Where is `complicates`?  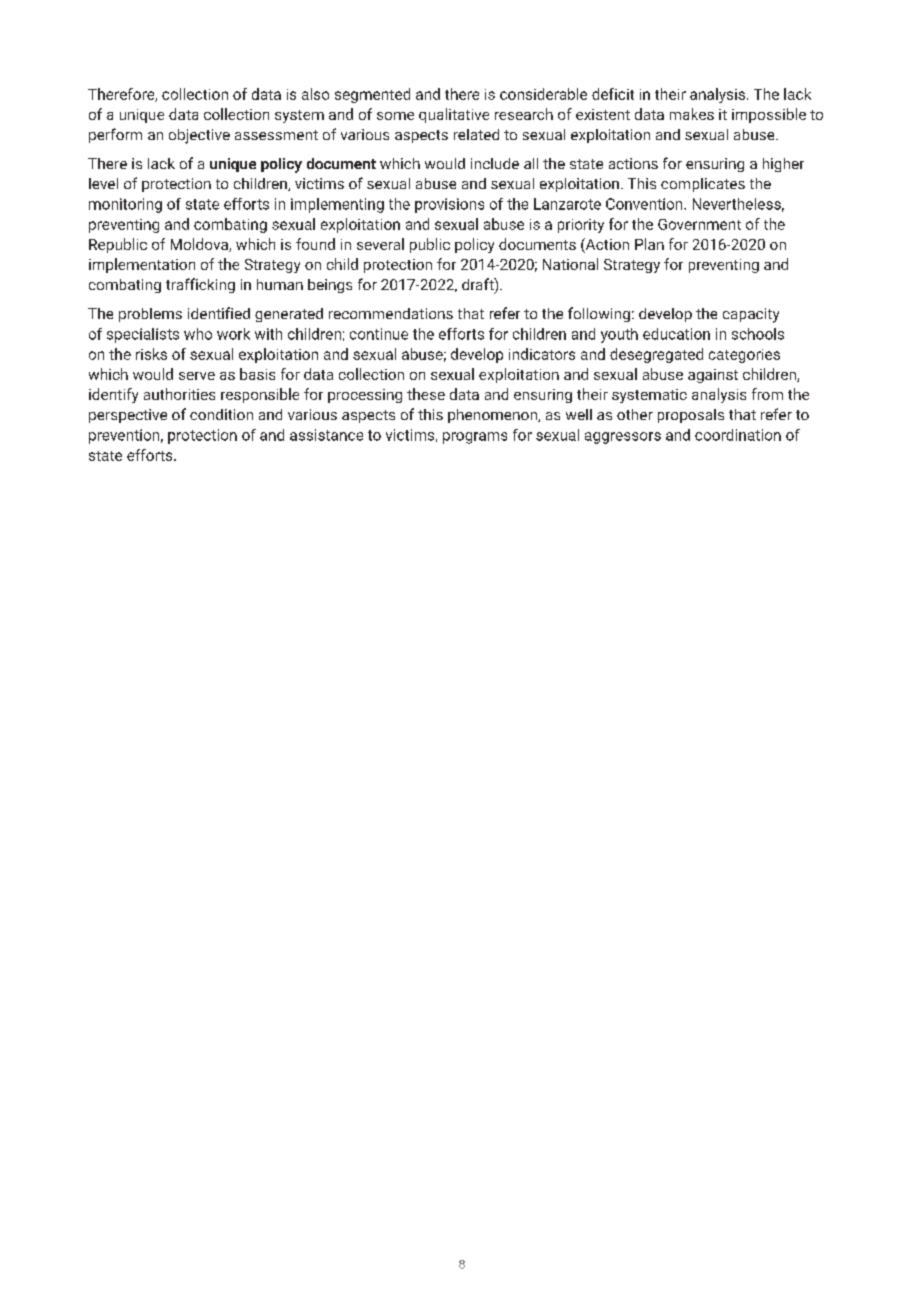 complicates is located at coordinates (703, 185).
